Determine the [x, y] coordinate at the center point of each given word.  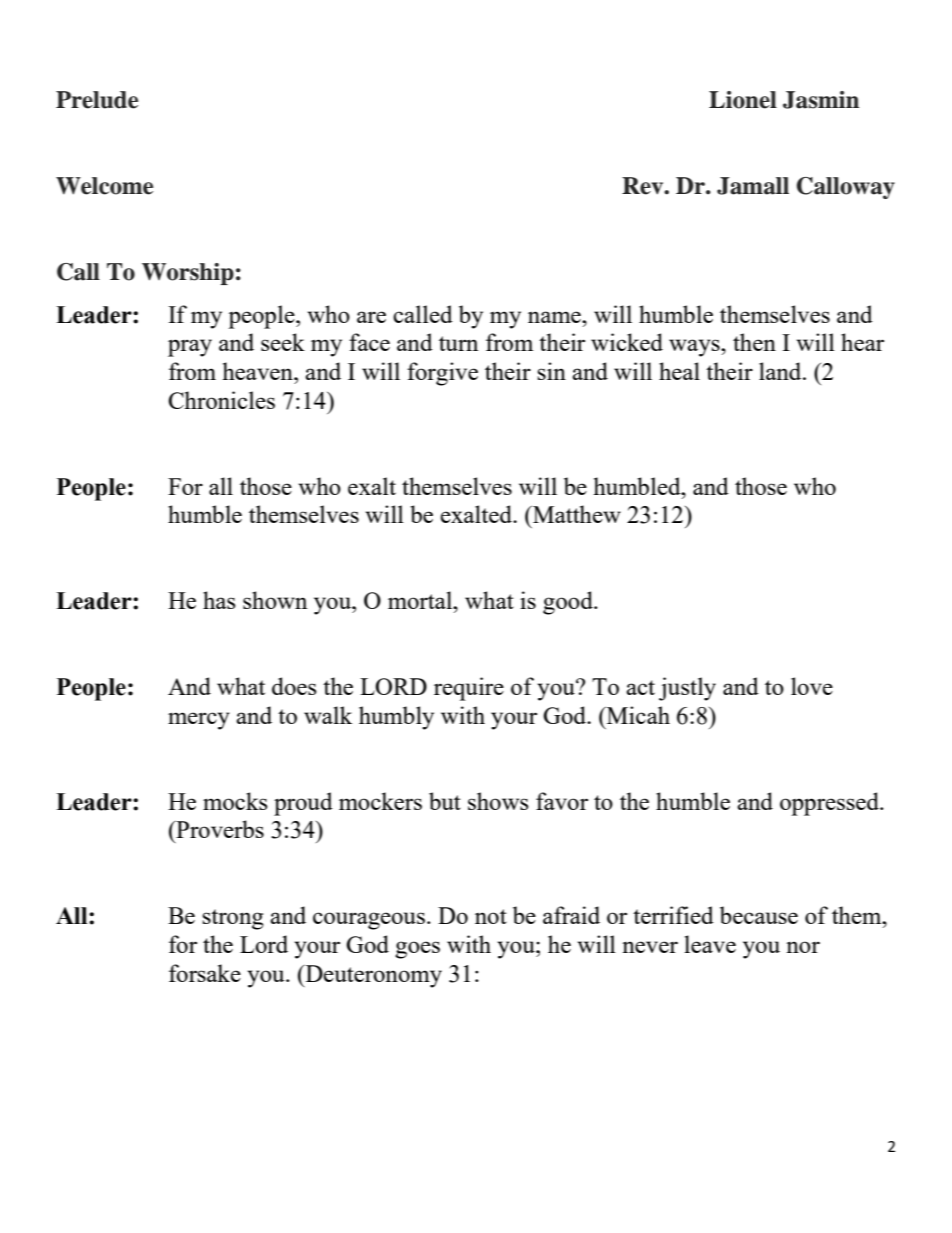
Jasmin [821, 100]
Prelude [97, 100]
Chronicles [221, 400]
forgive [442, 374]
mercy [199, 721]
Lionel [743, 100]
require [469, 689]
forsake [205, 973]
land [781, 371]
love [812, 686]
